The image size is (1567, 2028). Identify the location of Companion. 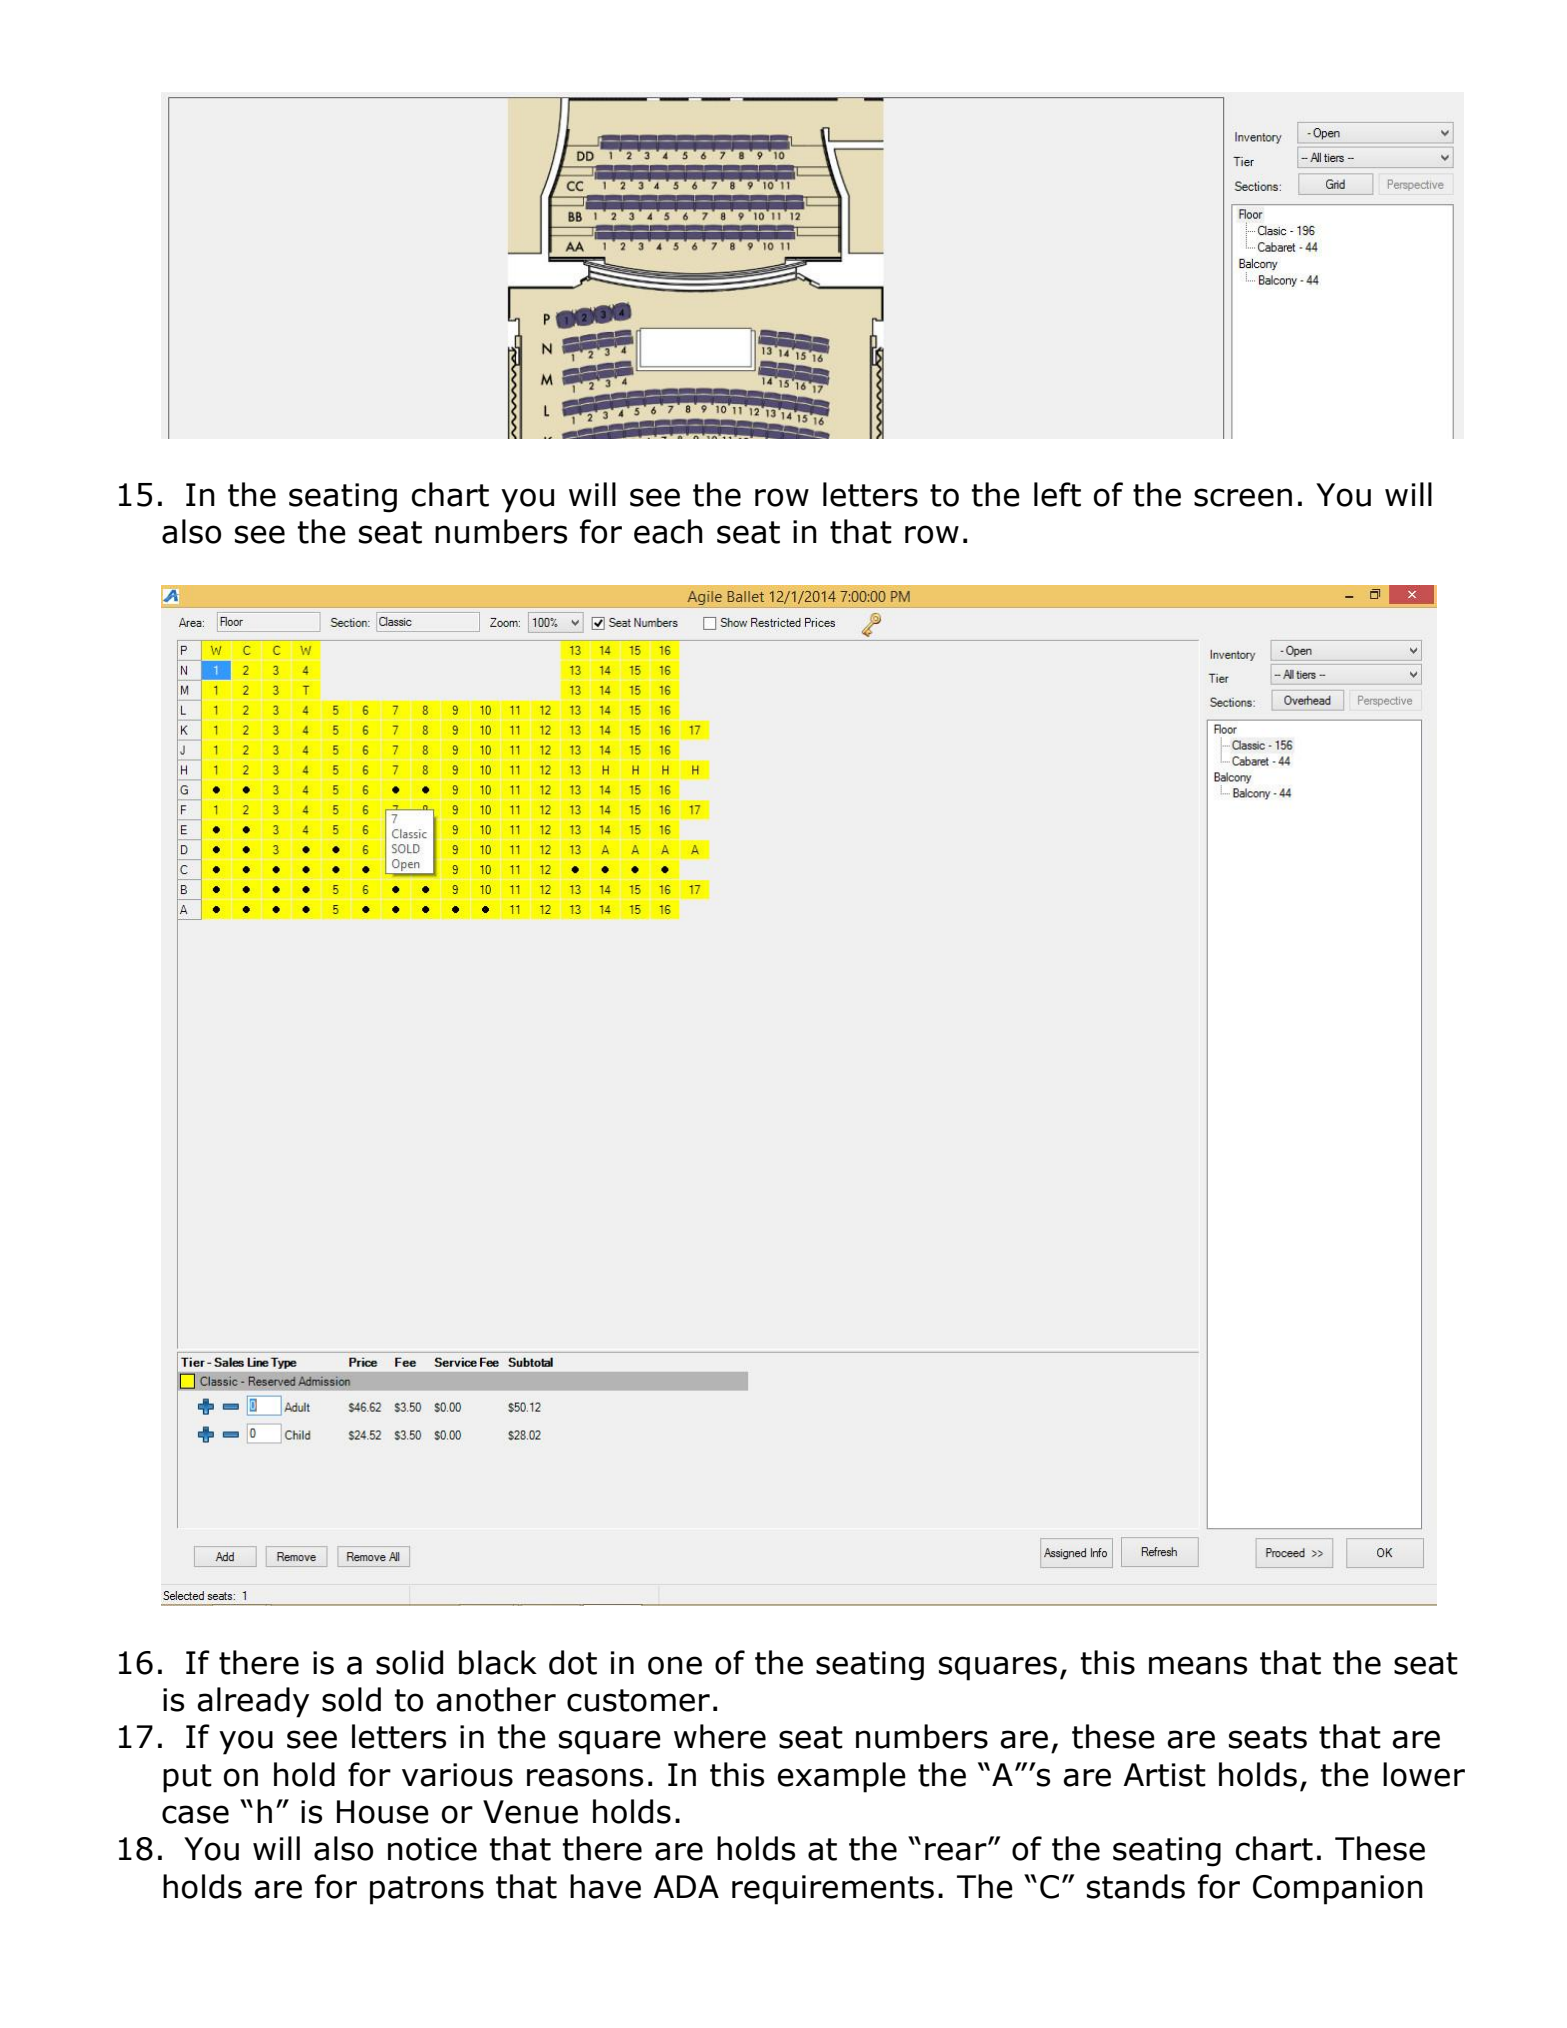
(1338, 1890).
